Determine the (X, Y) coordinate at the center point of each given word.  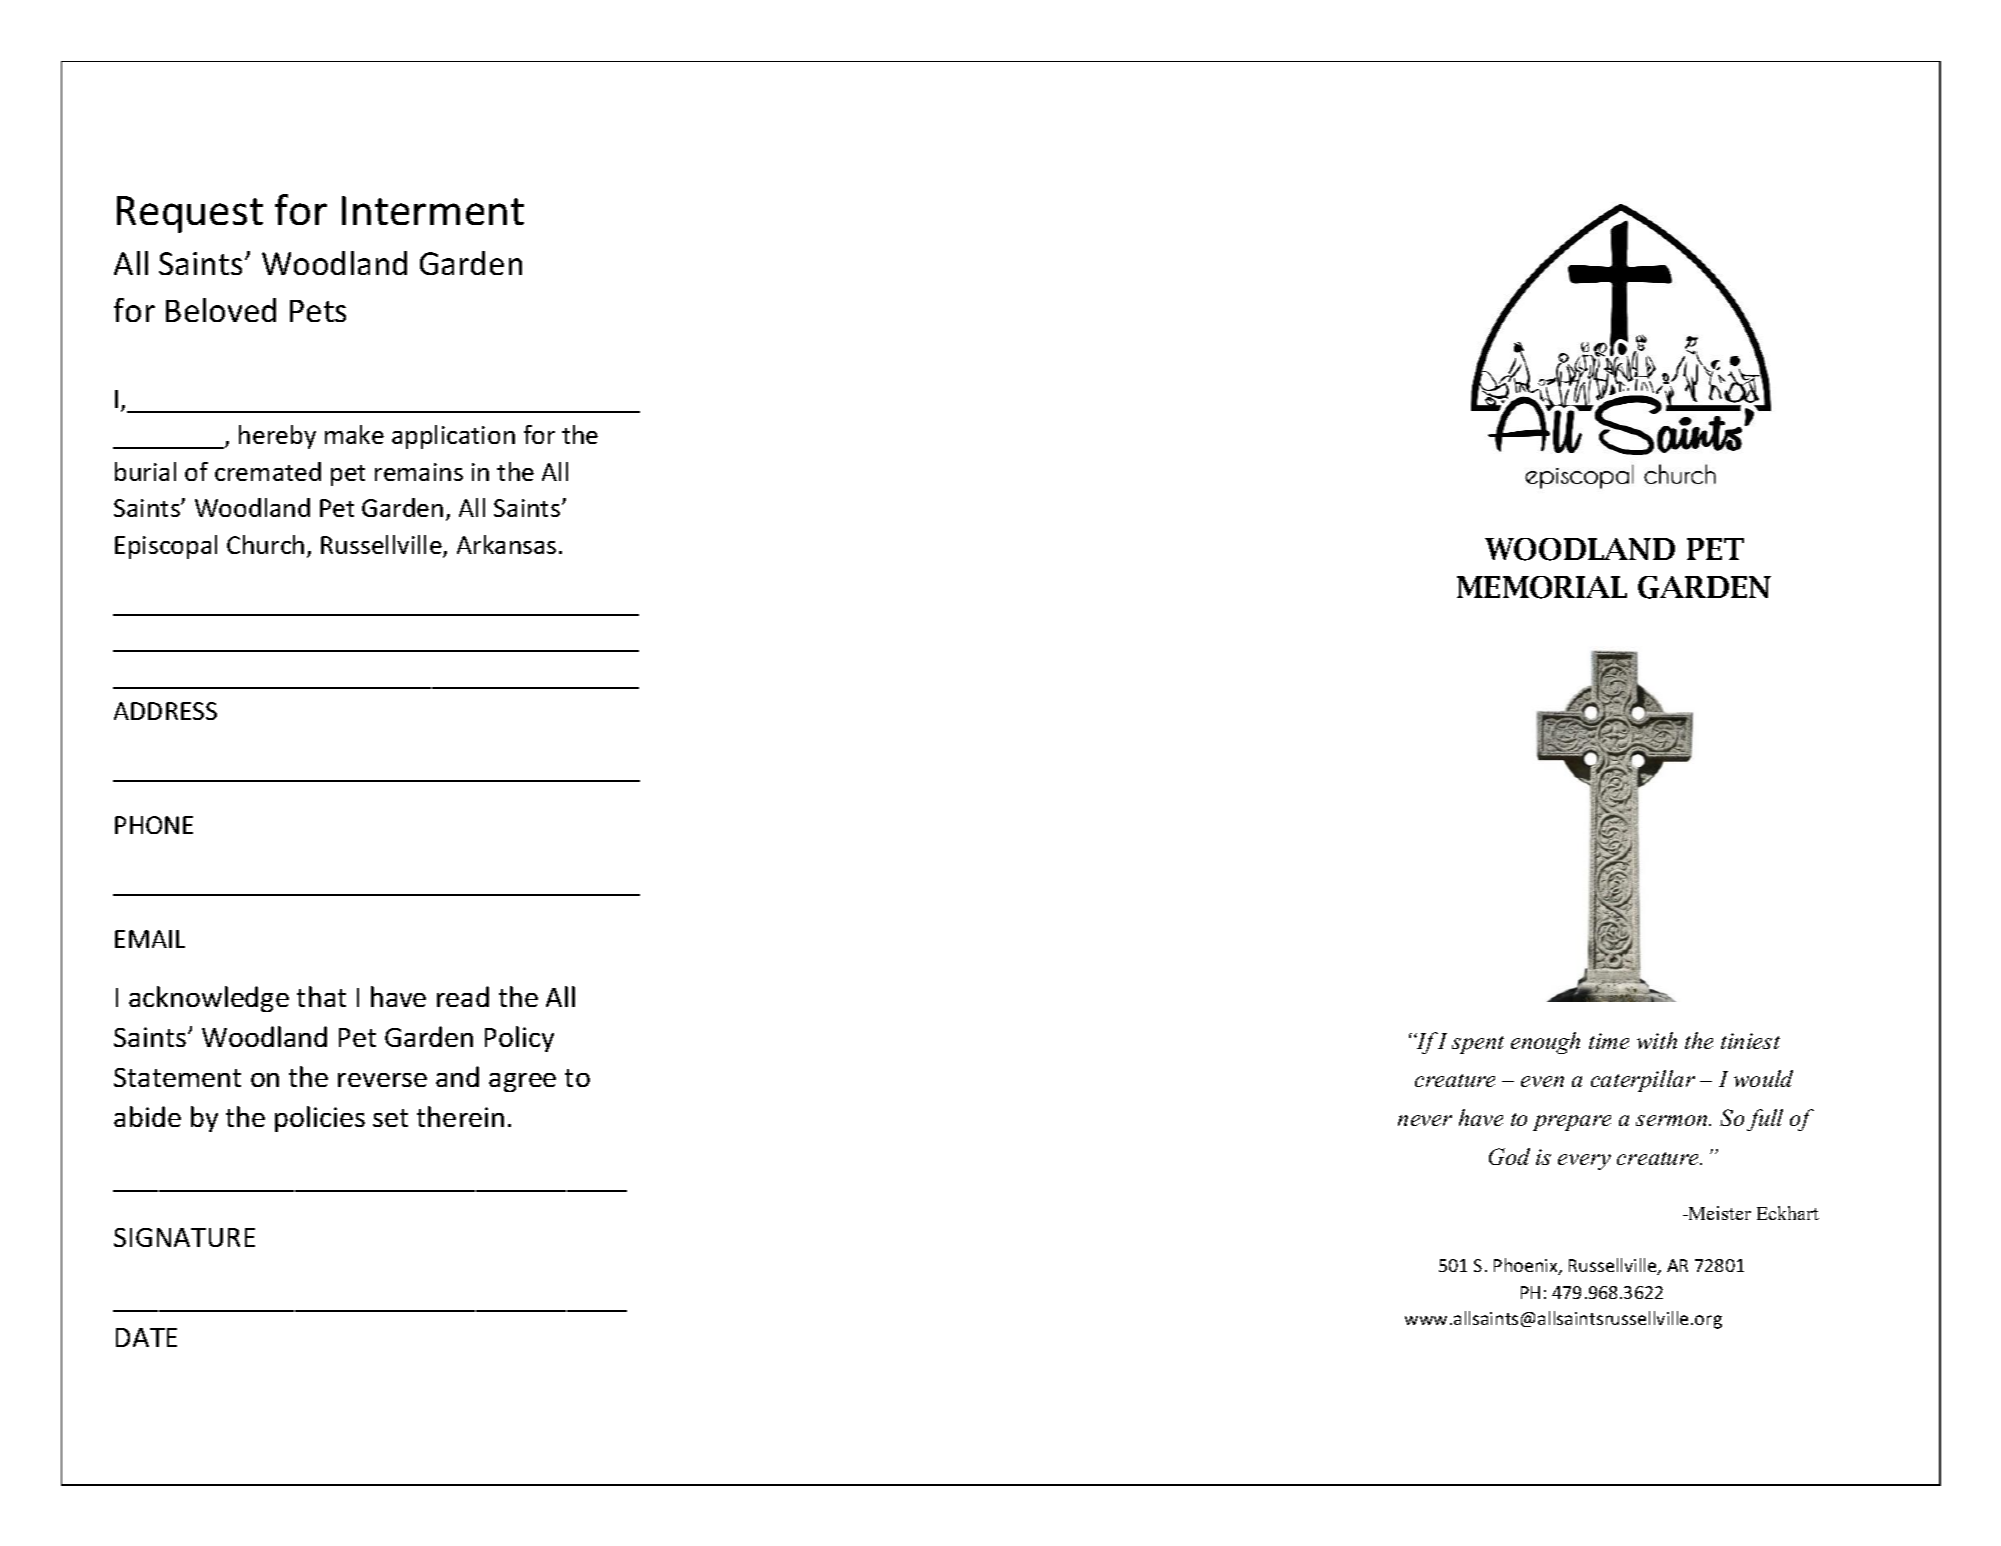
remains (419, 472)
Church (265, 544)
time (1609, 1041)
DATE (146, 1337)
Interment (433, 210)
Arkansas (506, 544)
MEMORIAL (1542, 587)
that (321, 996)
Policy (519, 1039)
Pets (318, 311)
